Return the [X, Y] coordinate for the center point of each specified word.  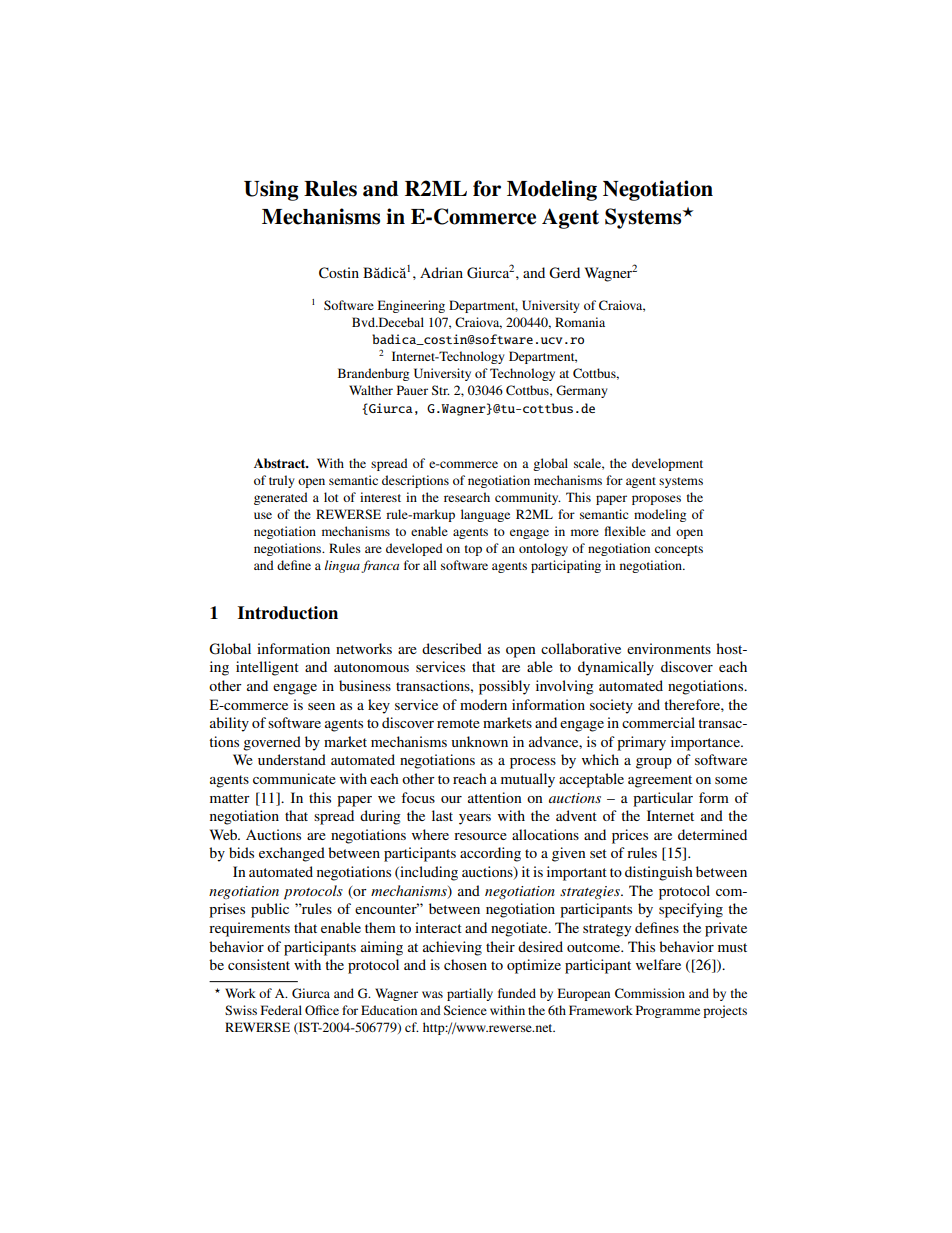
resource [480, 836]
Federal [281, 1010]
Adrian [441, 272]
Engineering [411, 306]
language [485, 515]
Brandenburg [373, 374]
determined [712, 834]
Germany [582, 391]
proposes [656, 500]
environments [669, 648]
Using [271, 190]
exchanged [292, 854]
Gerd [564, 273]
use [263, 515]
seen [321, 706]
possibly [504, 687]
